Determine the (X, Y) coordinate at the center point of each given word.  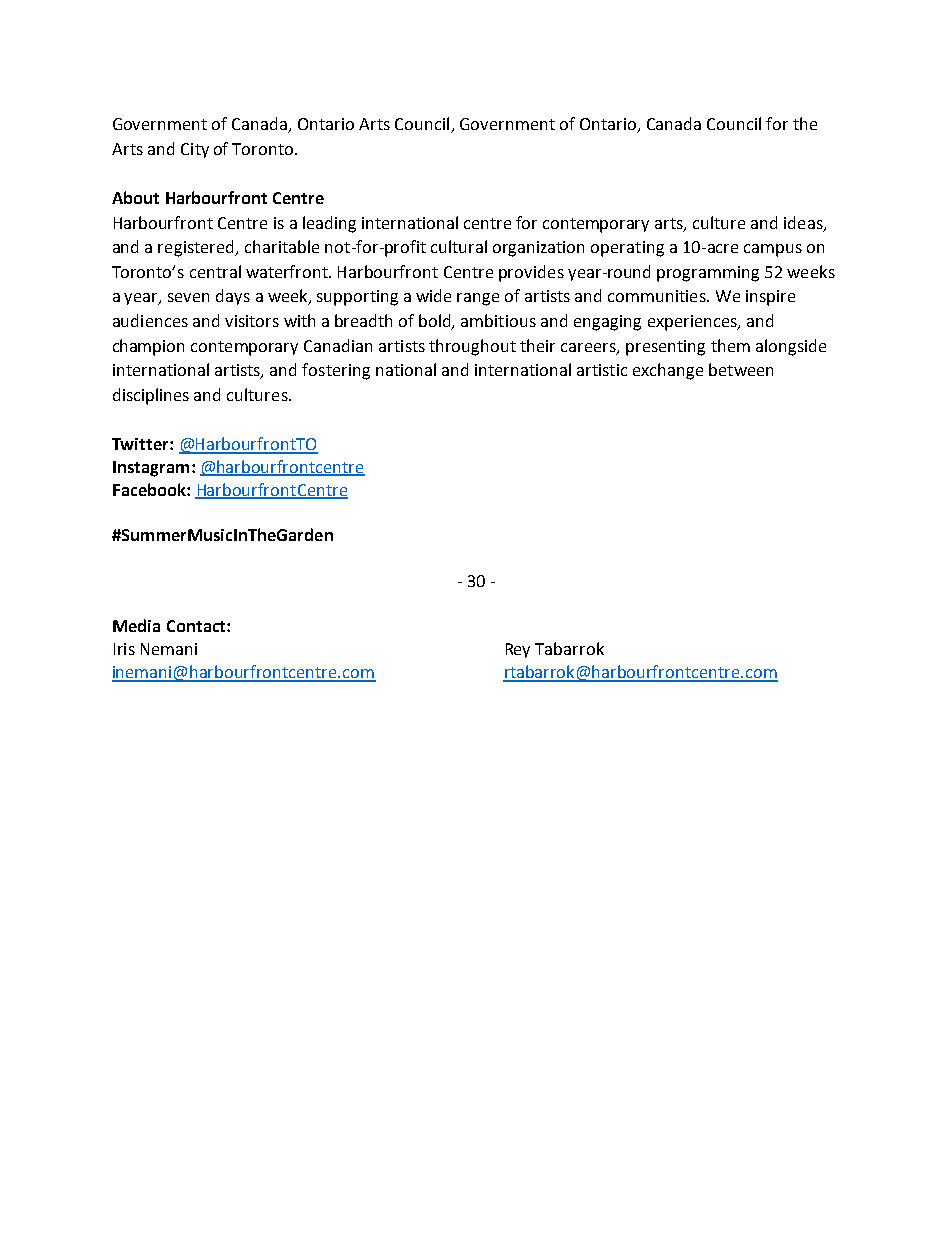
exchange (668, 371)
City (195, 150)
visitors (252, 321)
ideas (804, 223)
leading (329, 224)
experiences (693, 323)
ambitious (498, 320)
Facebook (150, 489)
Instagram (151, 469)
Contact (197, 626)
